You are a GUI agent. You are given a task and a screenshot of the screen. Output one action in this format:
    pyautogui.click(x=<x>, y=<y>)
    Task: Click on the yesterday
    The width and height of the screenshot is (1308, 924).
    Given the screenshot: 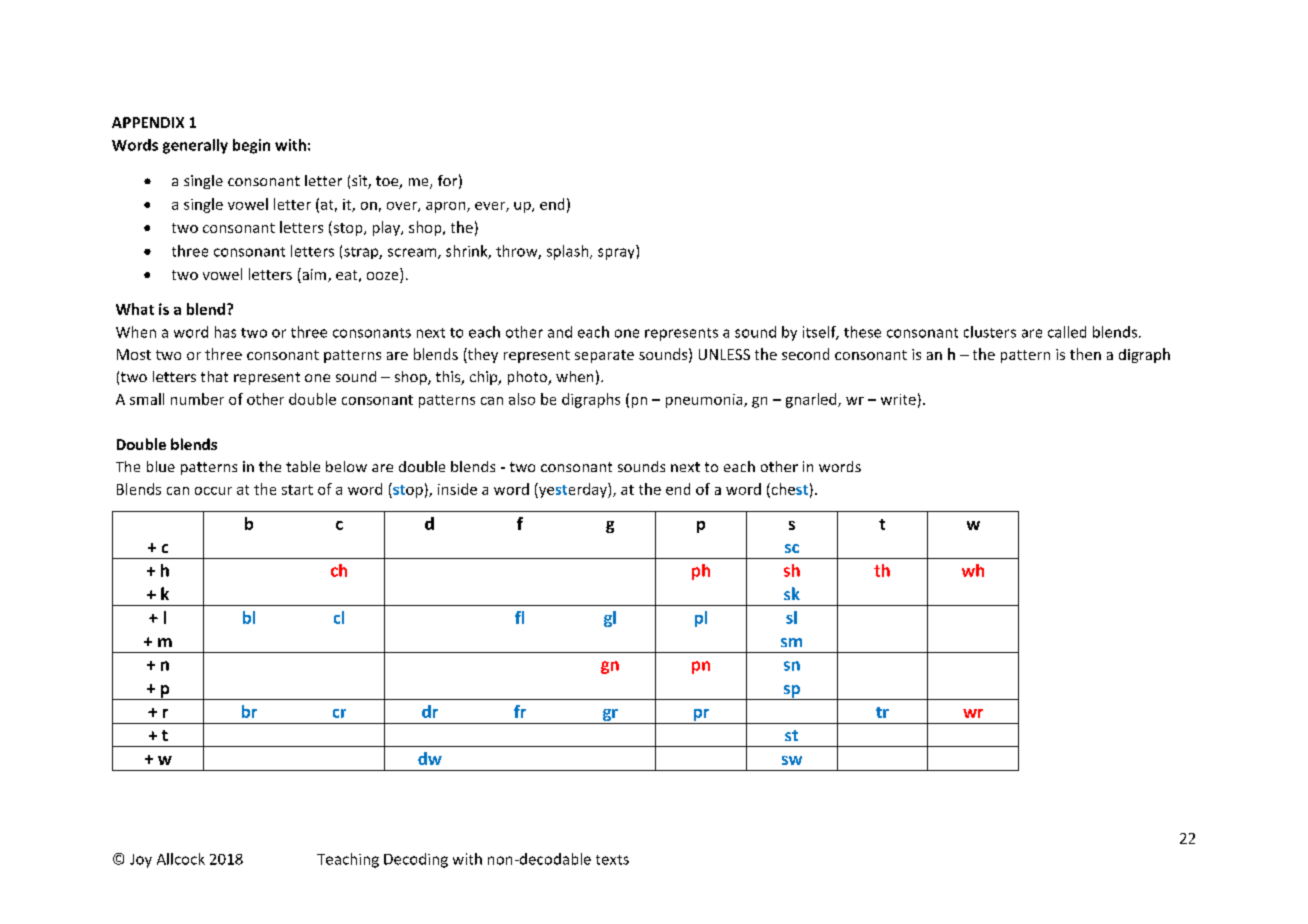 What is the action you would take?
    pyautogui.click(x=573, y=490)
